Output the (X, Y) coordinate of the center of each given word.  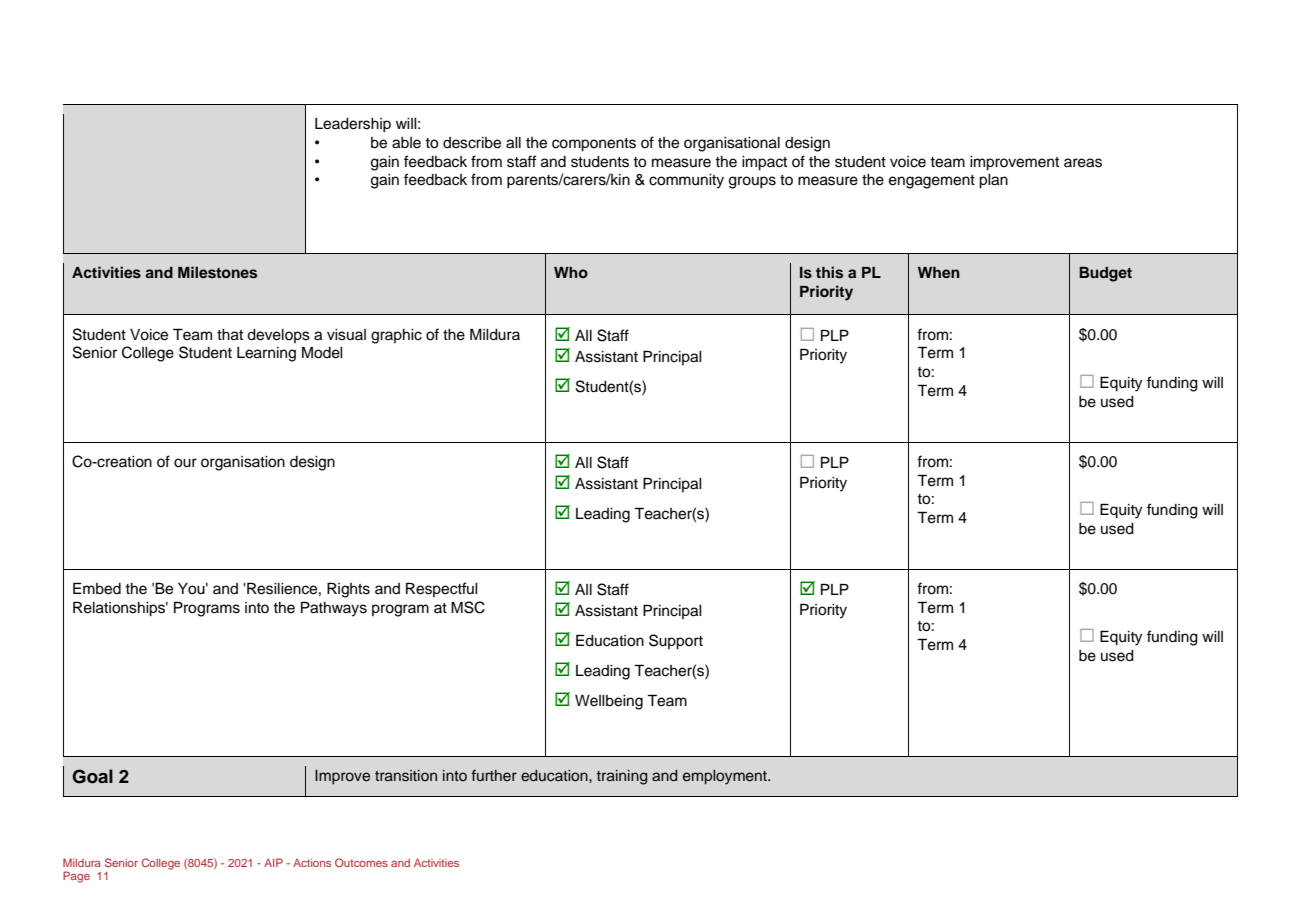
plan (993, 181)
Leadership (353, 125)
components (594, 145)
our (185, 463)
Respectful (442, 589)
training (622, 777)
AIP (273, 862)
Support (676, 642)
